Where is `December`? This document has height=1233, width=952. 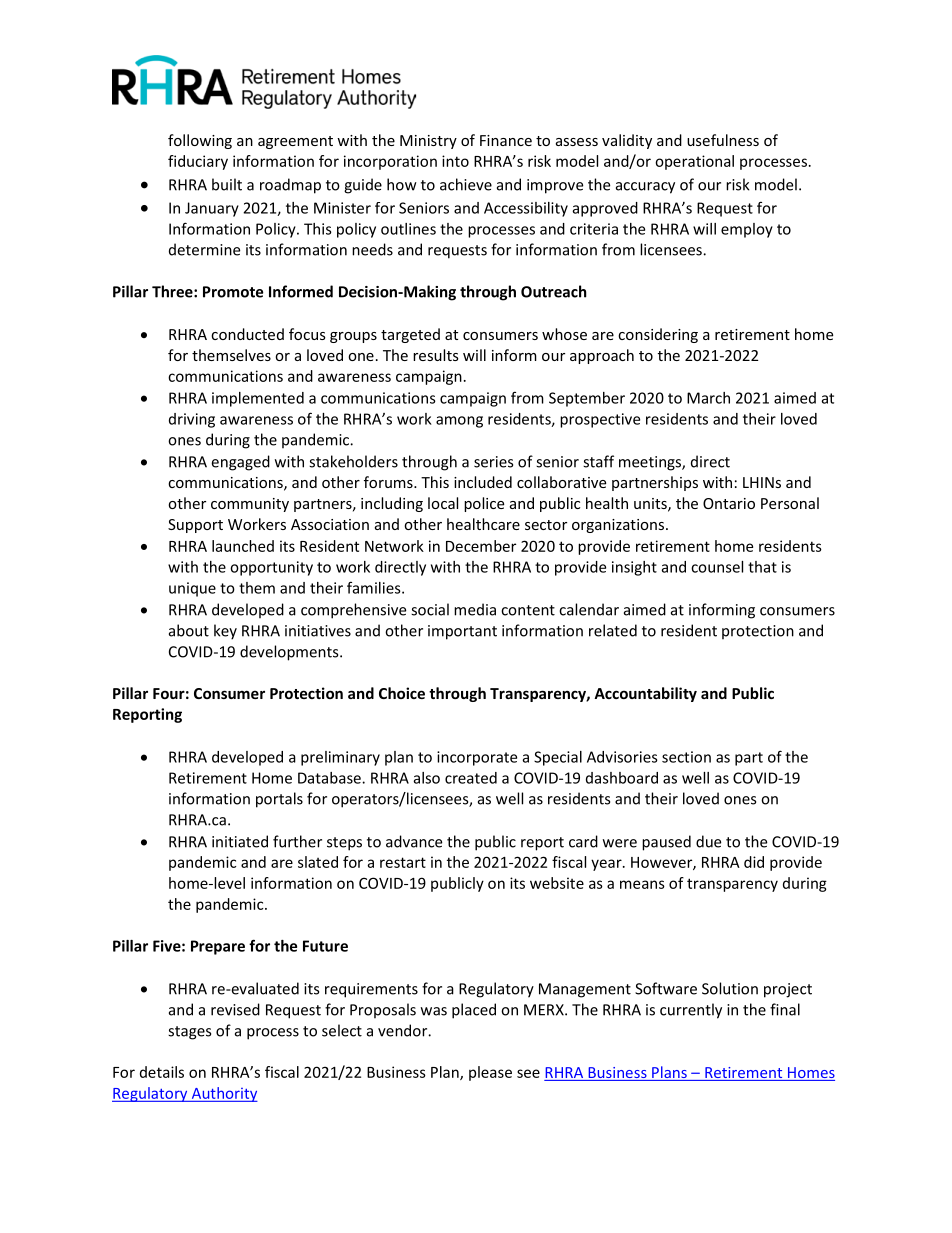 December is located at coordinates (481, 546).
